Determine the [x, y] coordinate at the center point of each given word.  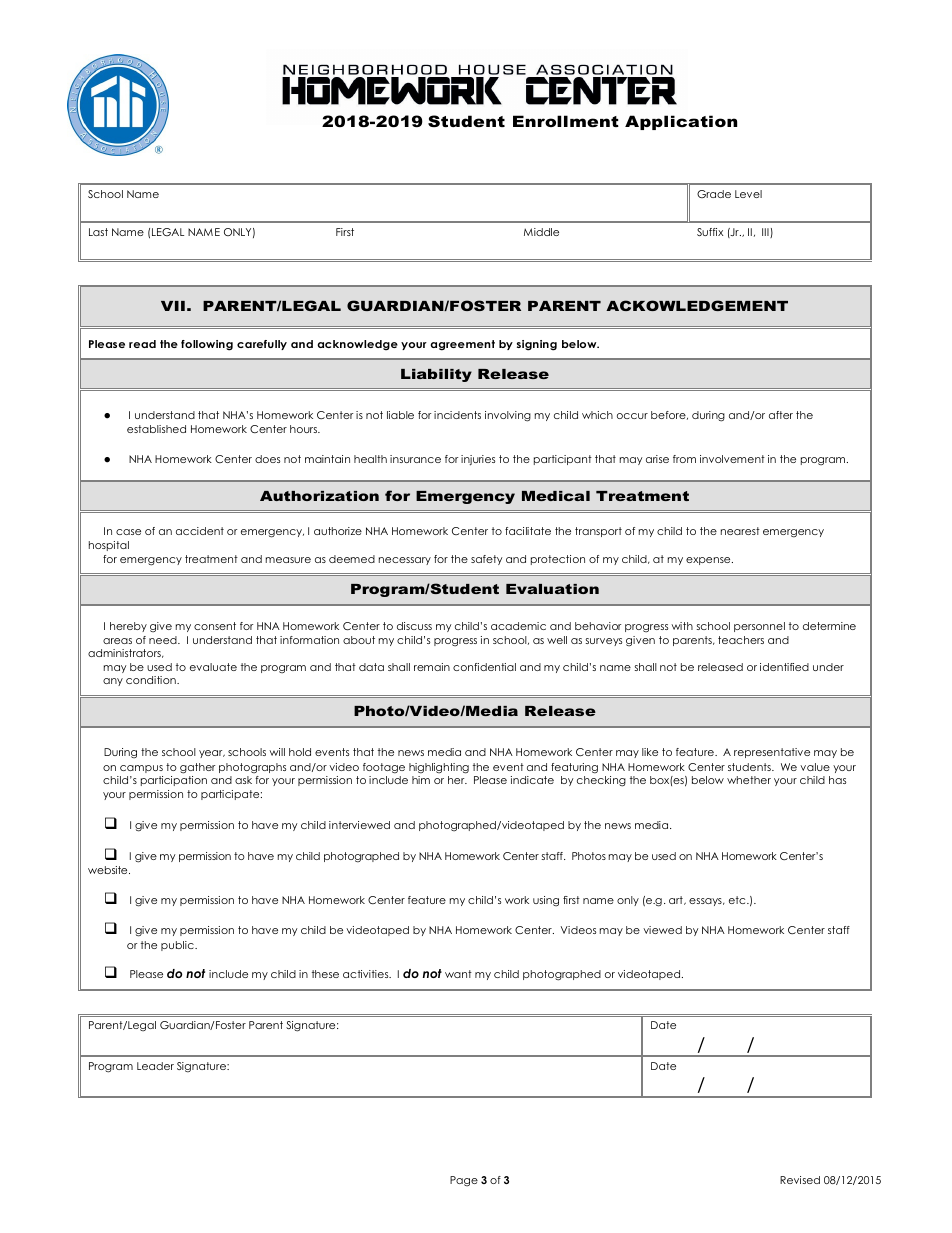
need [164, 640]
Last [98, 232]
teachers [741, 640]
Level [748, 194]
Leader [155, 1066]
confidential [484, 667]
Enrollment [566, 121]
